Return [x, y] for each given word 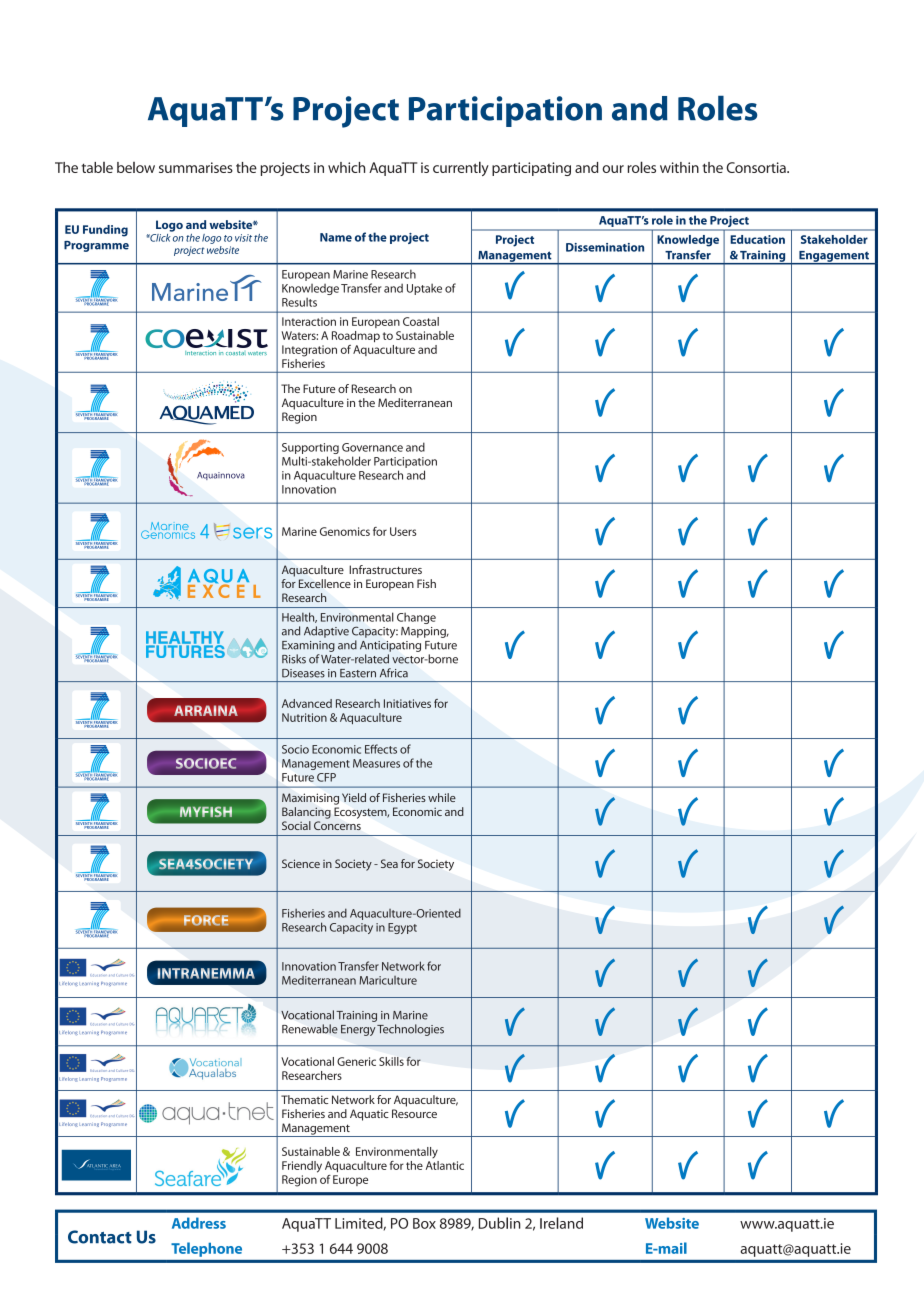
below [136, 167]
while [442, 797]
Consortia [757, 167]
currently [461, 168]
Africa [394, 673]
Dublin [500, 1223]
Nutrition [304, 717]
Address [199, 1223]
